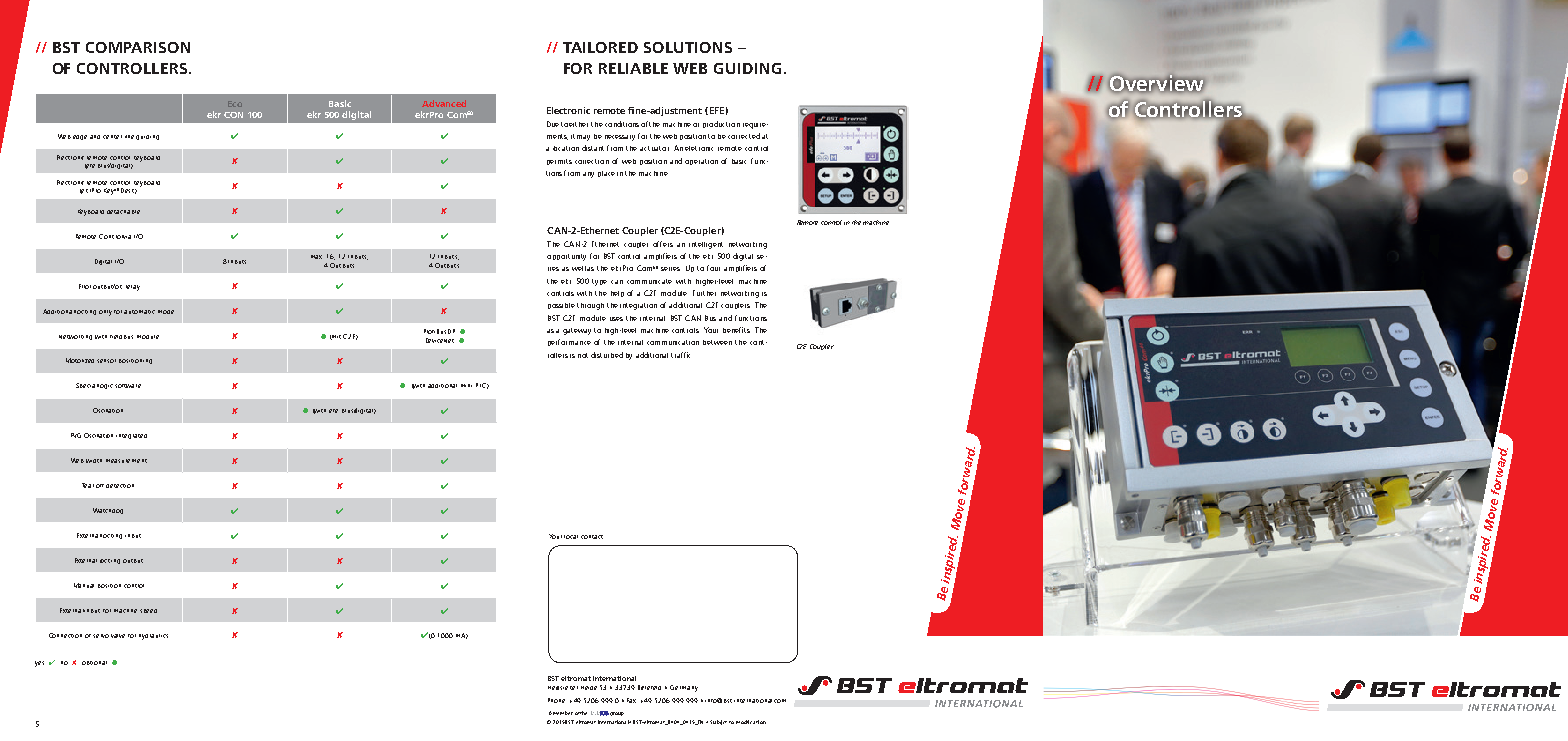  I want to click on Overview, so click(1157, 83).
